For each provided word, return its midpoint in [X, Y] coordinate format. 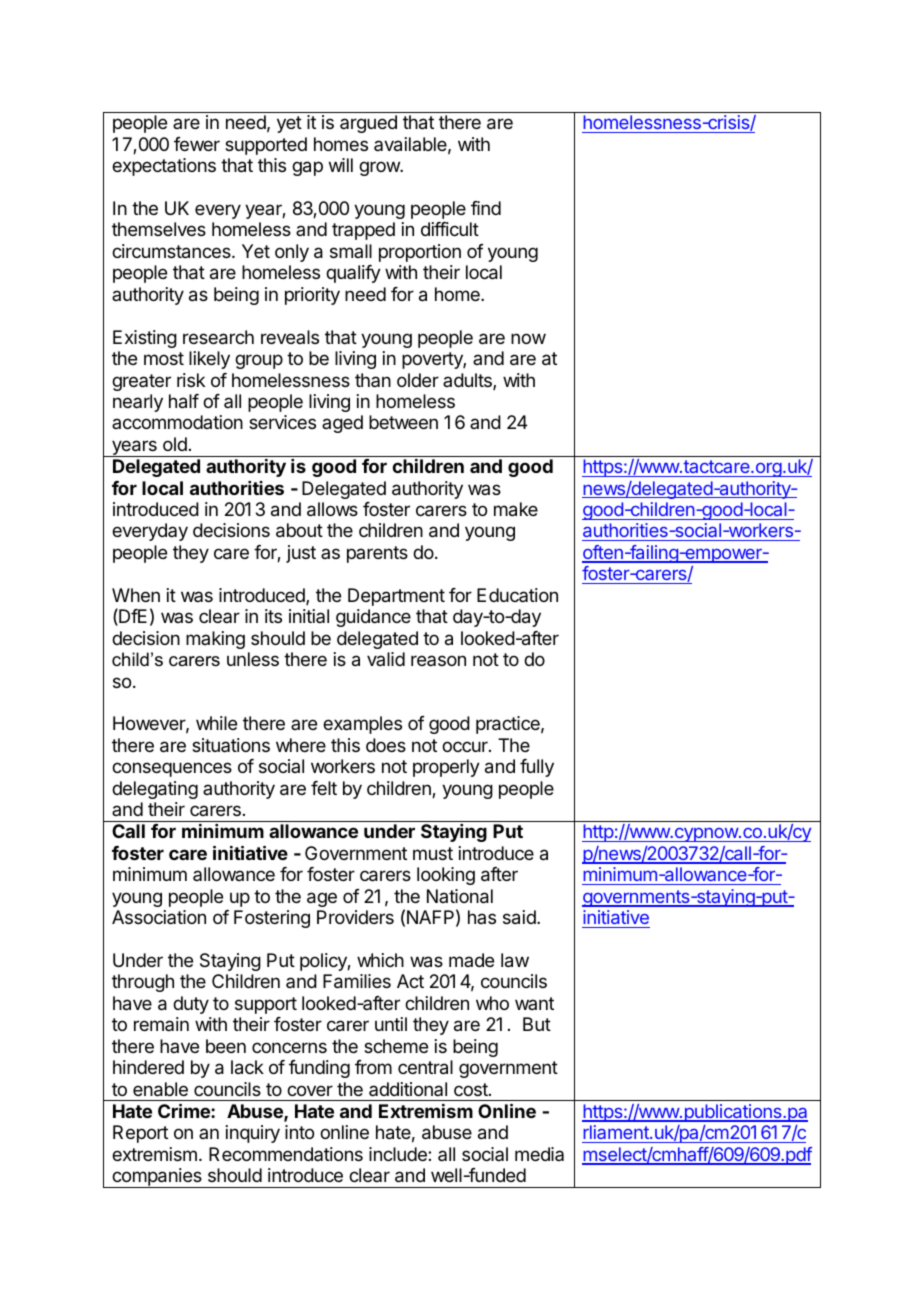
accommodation [177, 422]
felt [324, 788]
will [341, 165]
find [486, 208]
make [516, 509]
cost [472, 1089]
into [299, 1132]
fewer [197, 144]
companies [157, 1178]
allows [332, 509]
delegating [155, 790]
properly [446, 768]
